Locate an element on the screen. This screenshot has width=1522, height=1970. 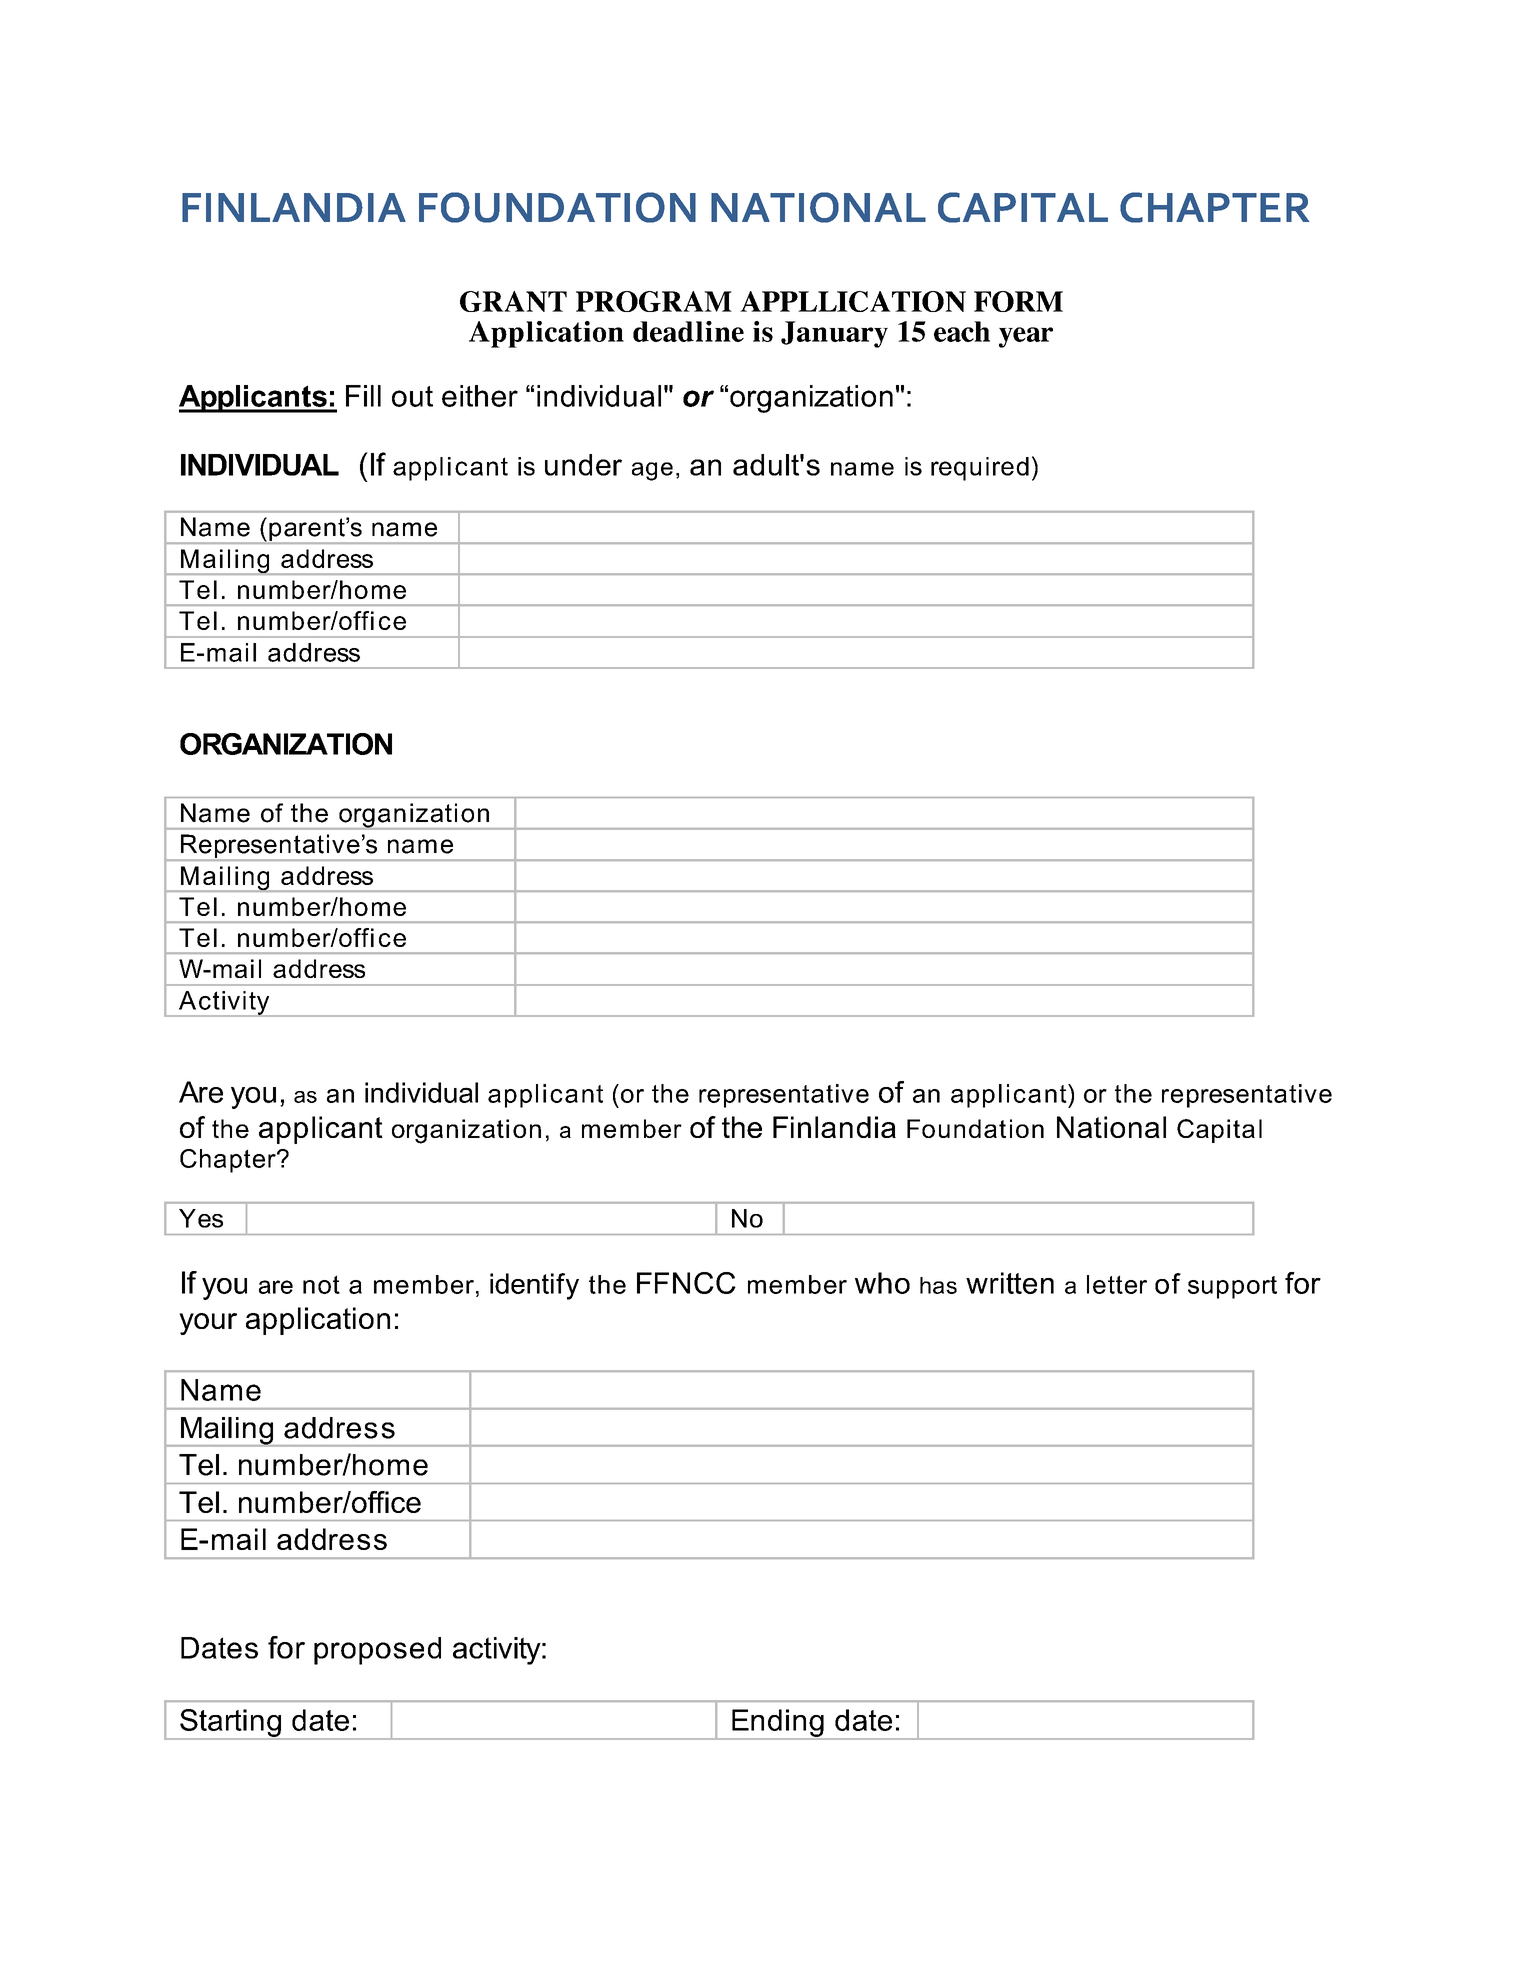
written is located at coordinates (1010, 1283).
